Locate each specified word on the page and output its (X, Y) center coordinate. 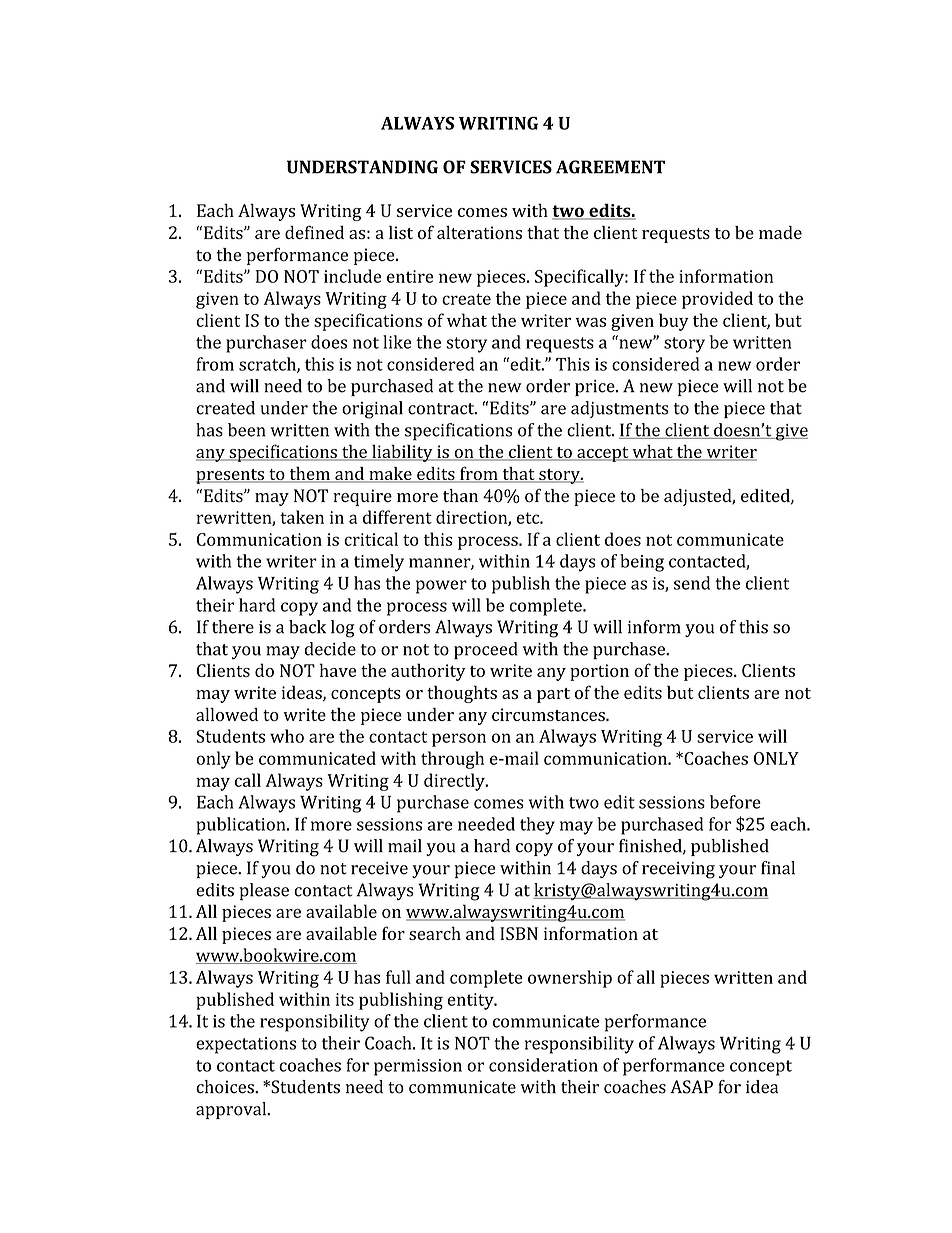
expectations (246, 1045)
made (780, 232)
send (692, 583)
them (309, 475)
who (287, 736)
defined (314, 232)
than (460, 495)
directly (455, 782)
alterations (479, 233)
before (735, 802)
